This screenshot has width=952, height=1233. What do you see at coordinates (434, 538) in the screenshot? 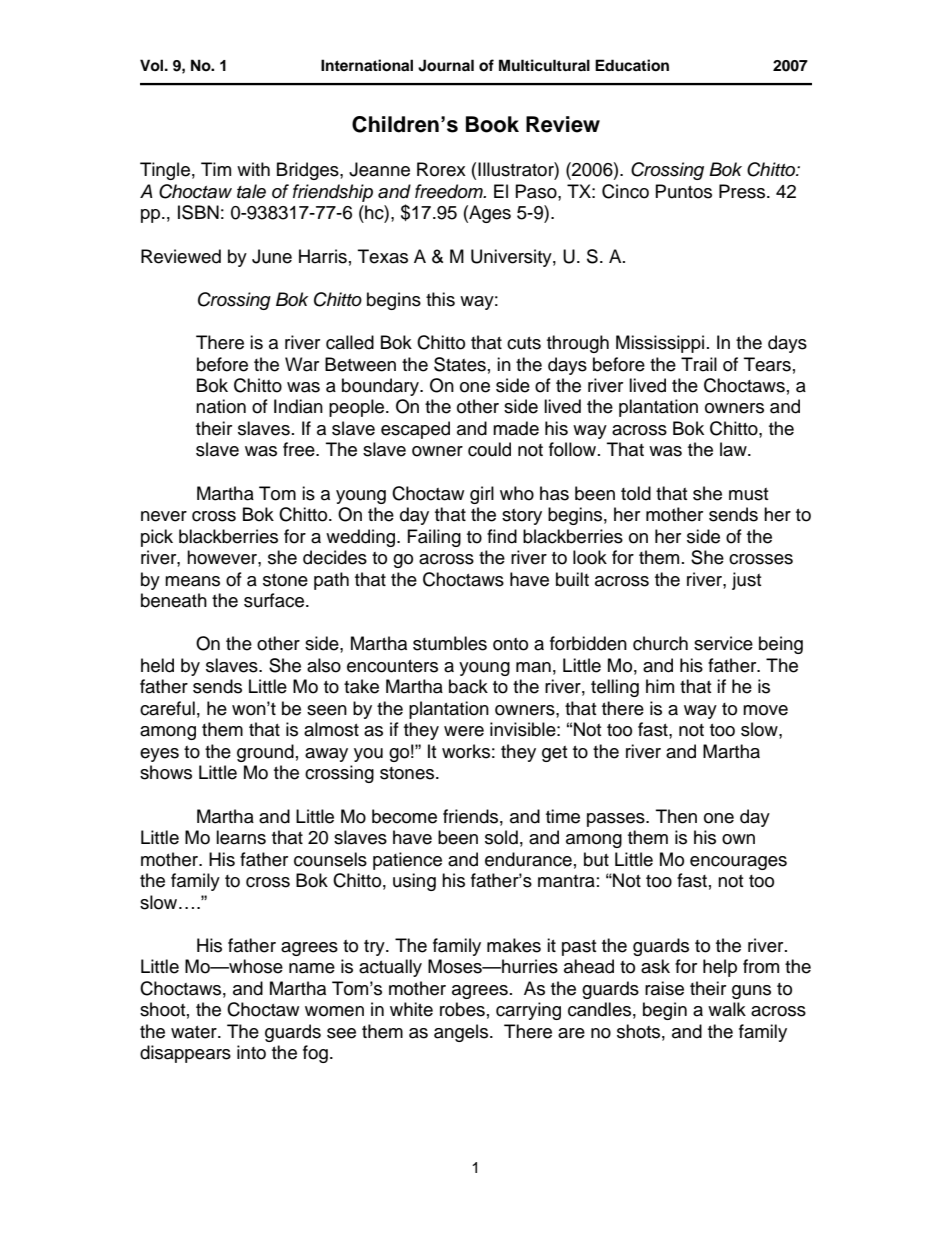
I see `Failing` at bounding box center [434, 538].
